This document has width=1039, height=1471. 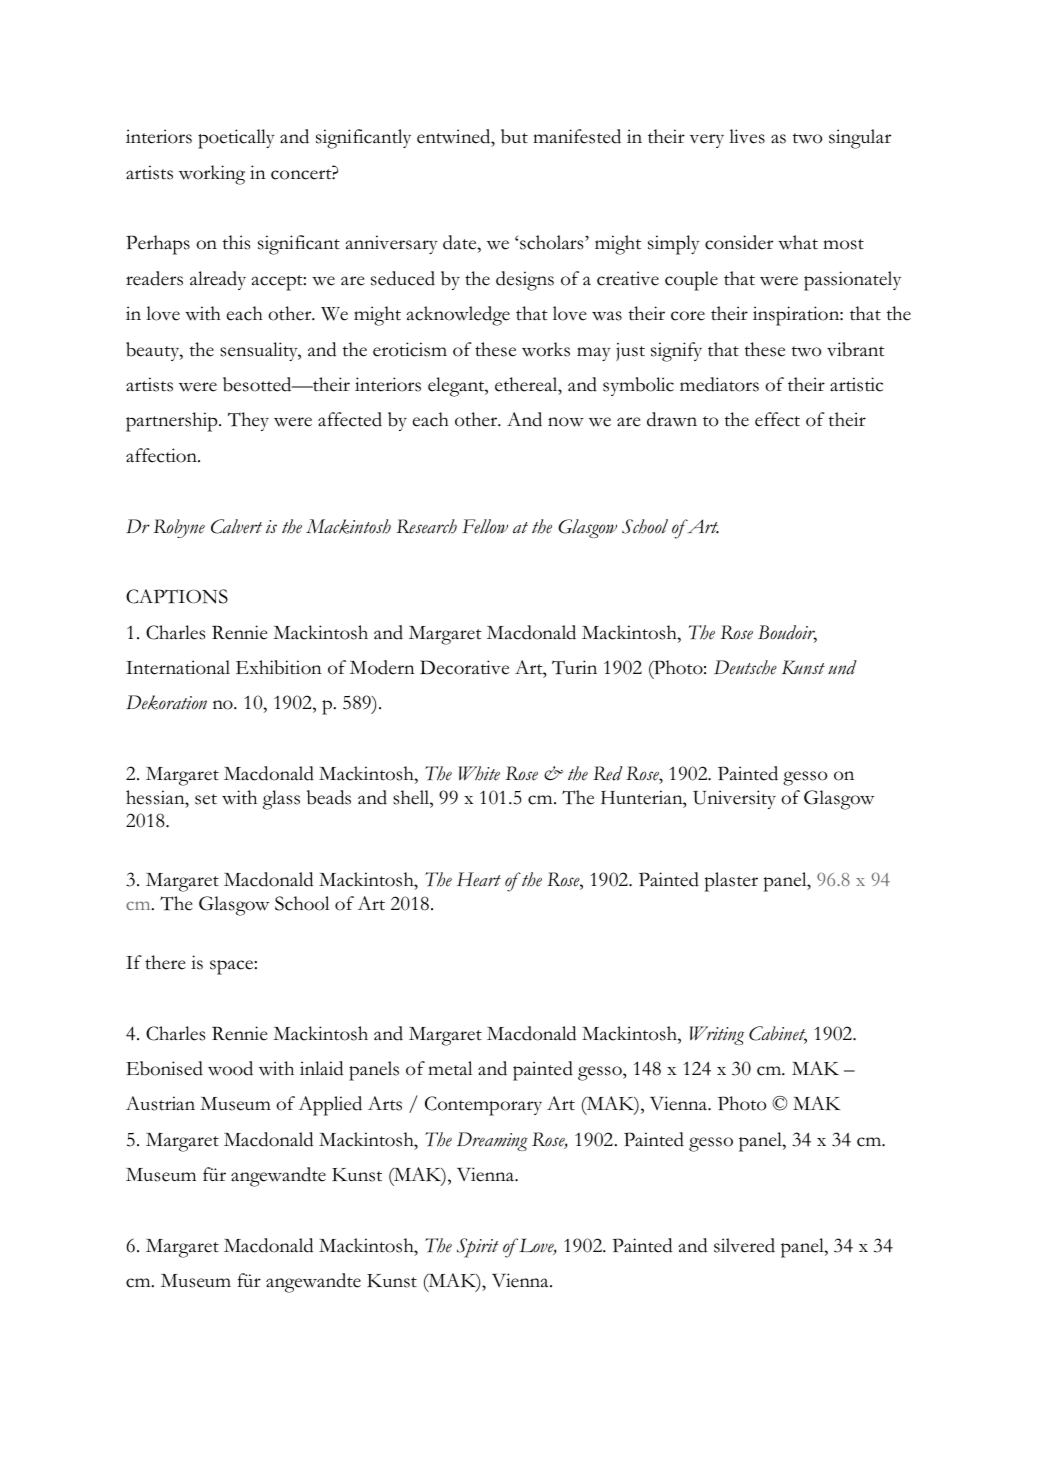 What do you see at coordinates (747, 136) in the document?
I see `lives` at bounding box center [747, 136].
